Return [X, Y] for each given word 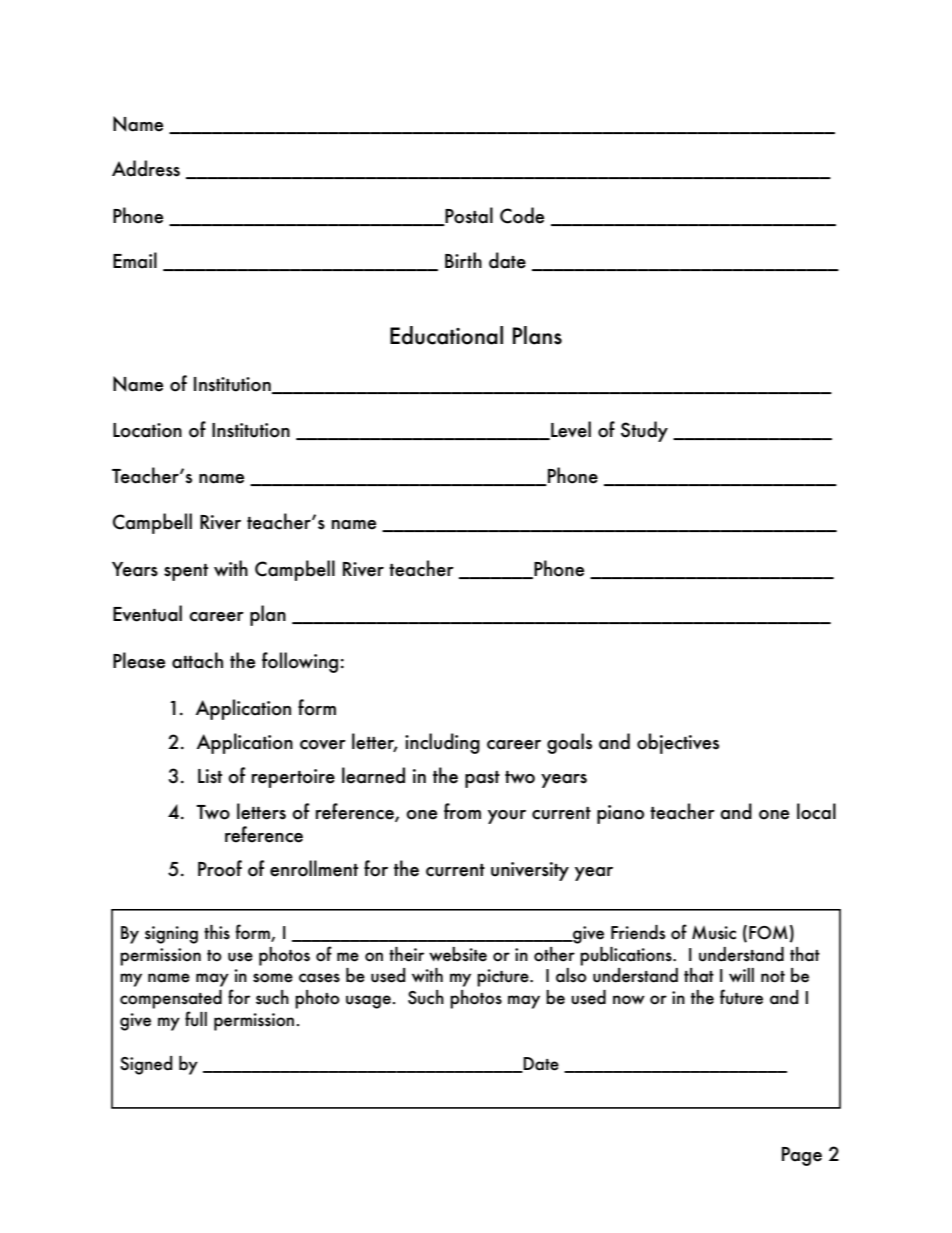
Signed [146, 1065]
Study [644, 431]
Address [146, 168]
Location [147, 430]
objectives [678, 743]
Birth [463, 260]
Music [714, 932]
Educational [446, 335]
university [530, 871]
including [442, 743]
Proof [220, 868]
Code [522, 215]
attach [197, 660]
